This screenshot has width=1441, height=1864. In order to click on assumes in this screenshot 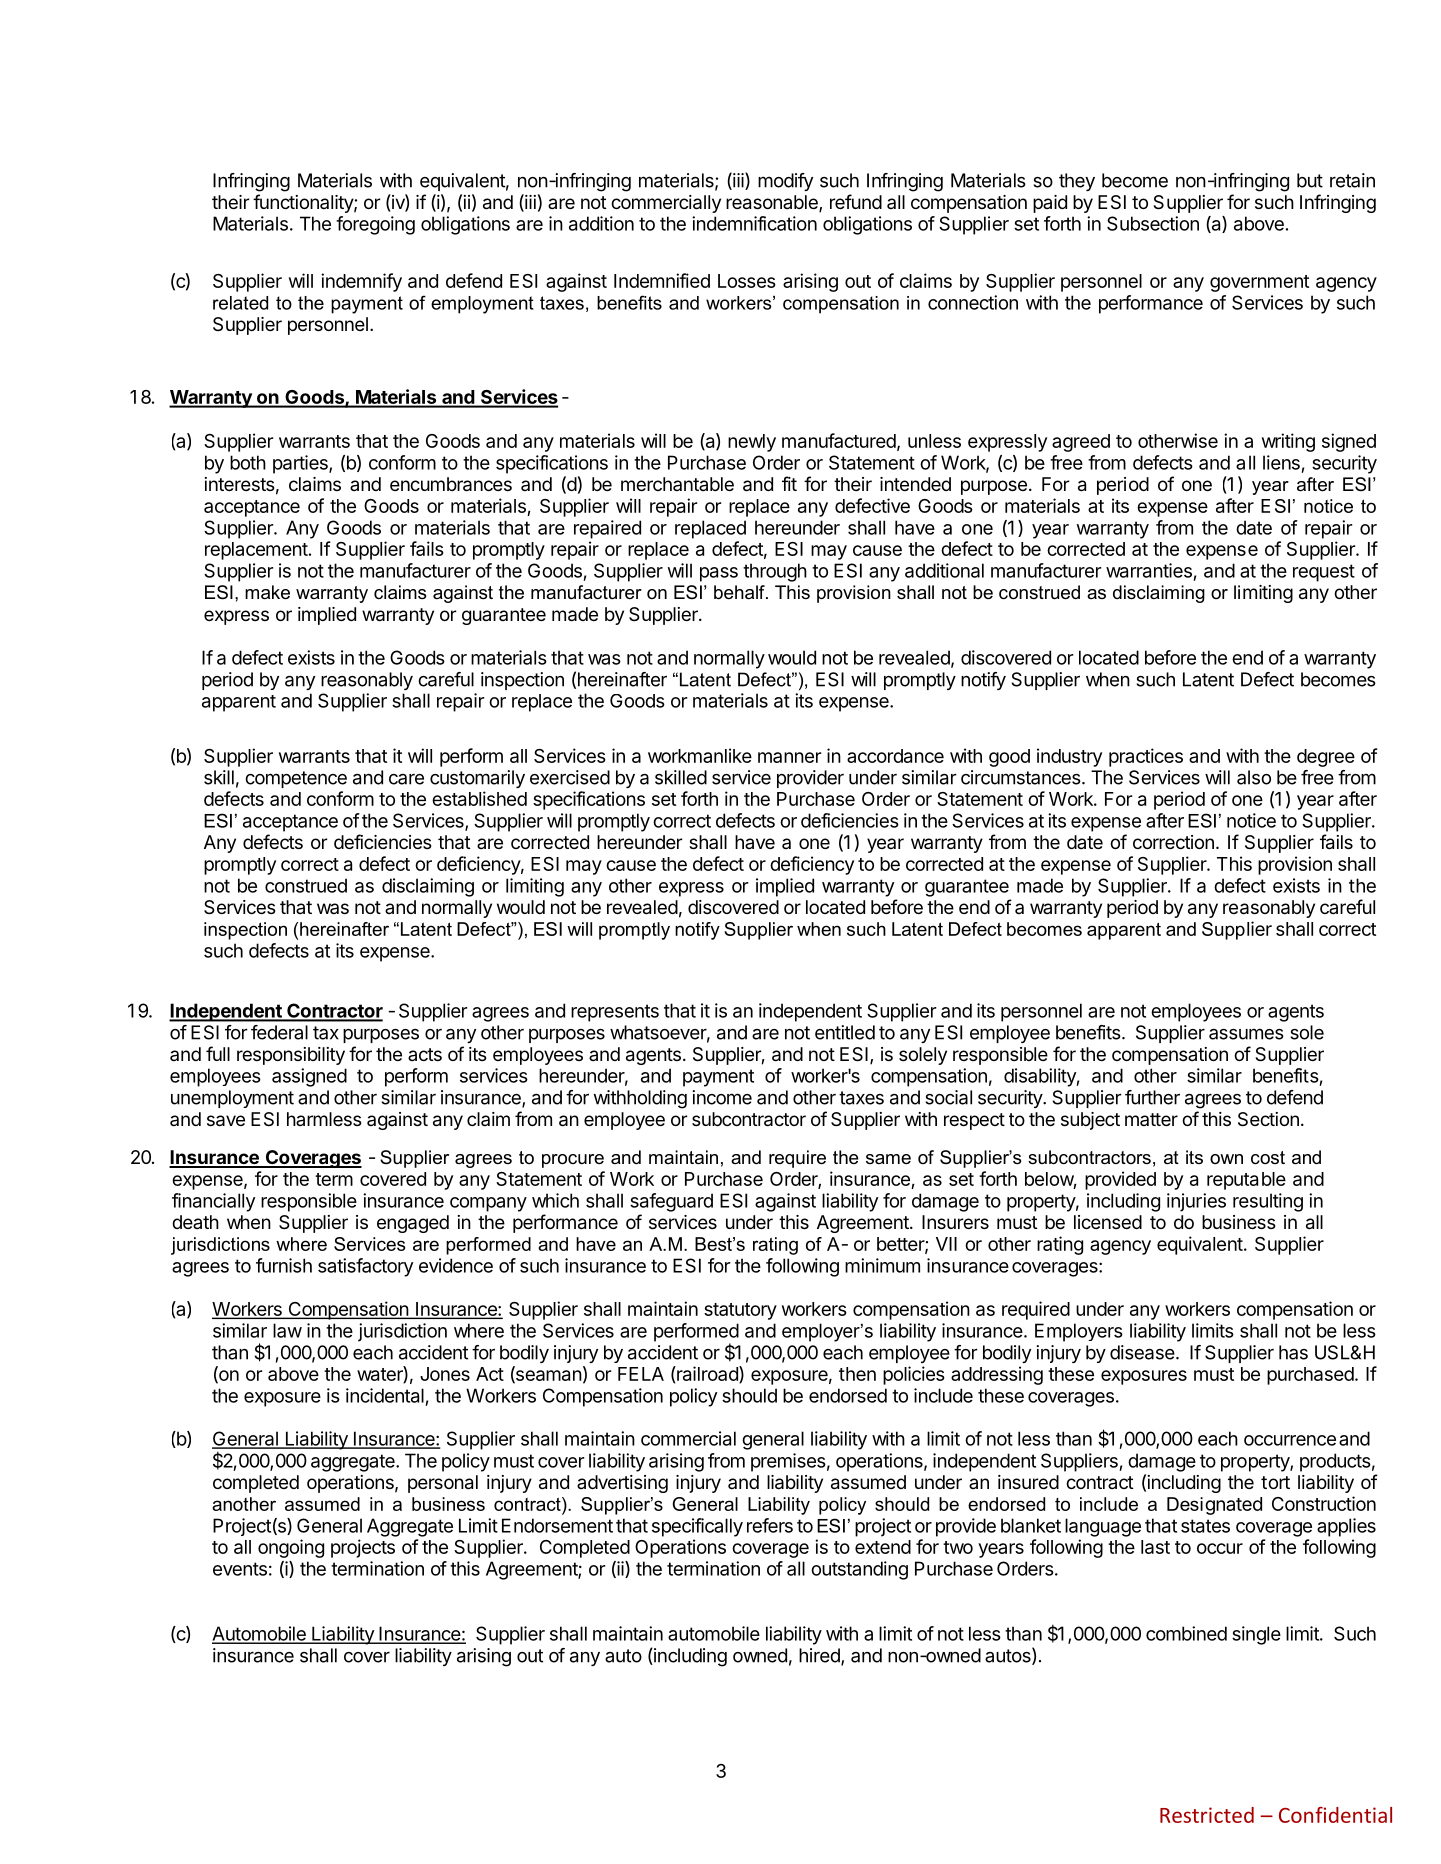, I will do `click(1246, 1034)`.
